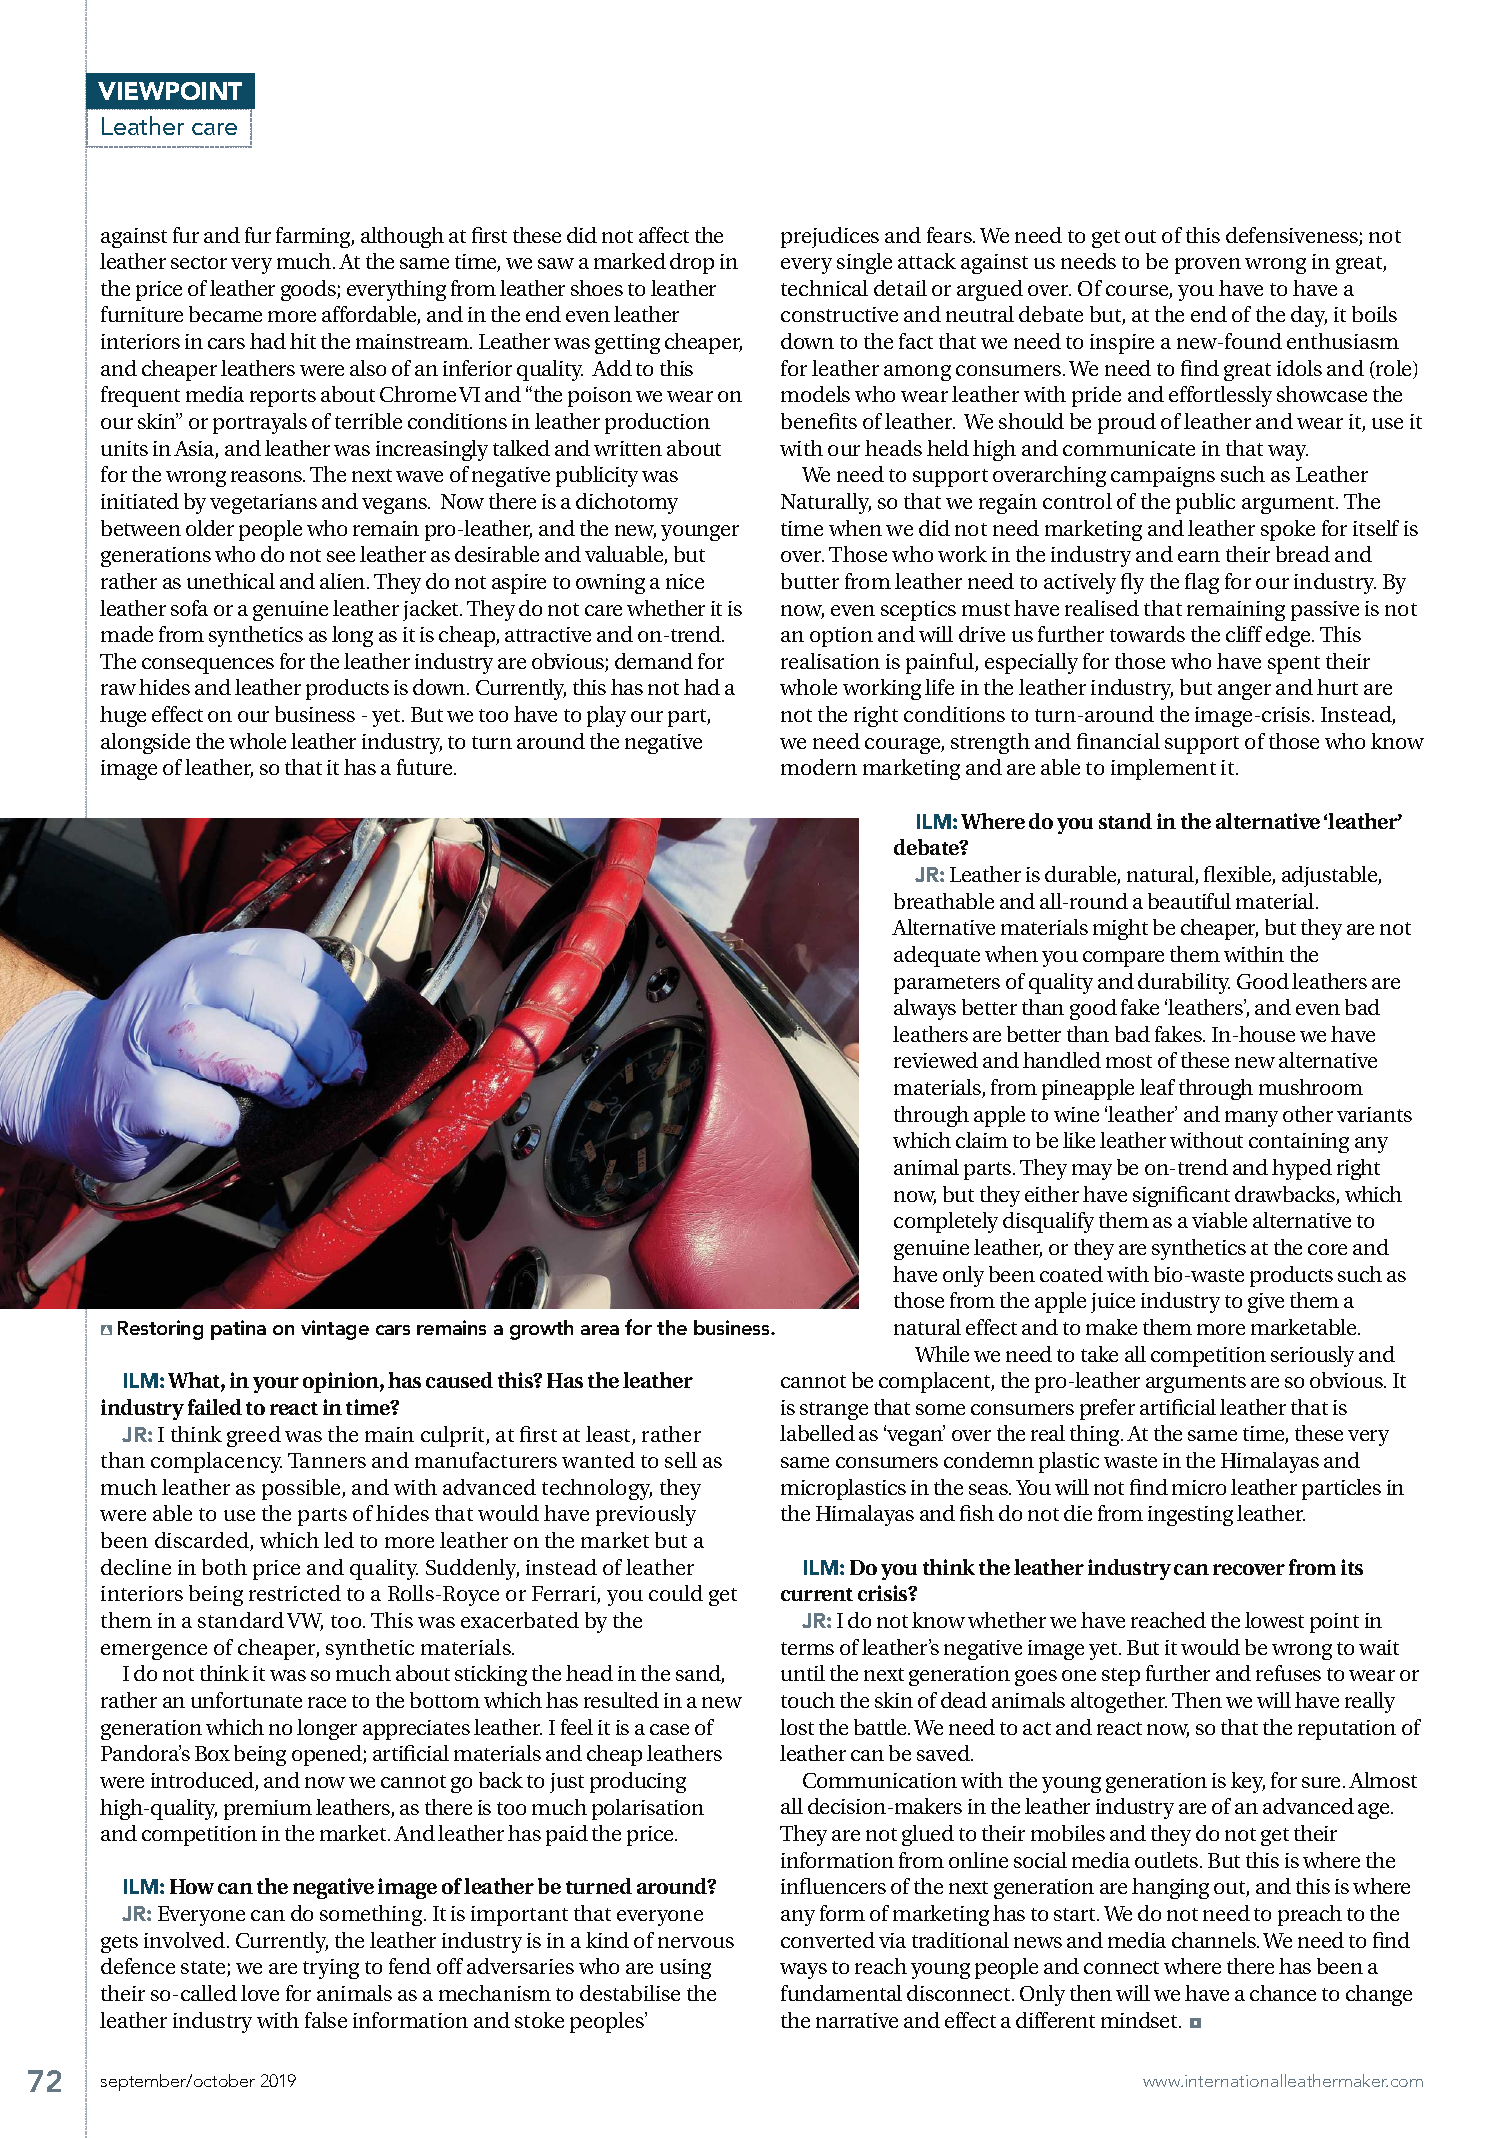 The image size is (1511, 2138). I want to click on reviewed, so click(936, 1060).
